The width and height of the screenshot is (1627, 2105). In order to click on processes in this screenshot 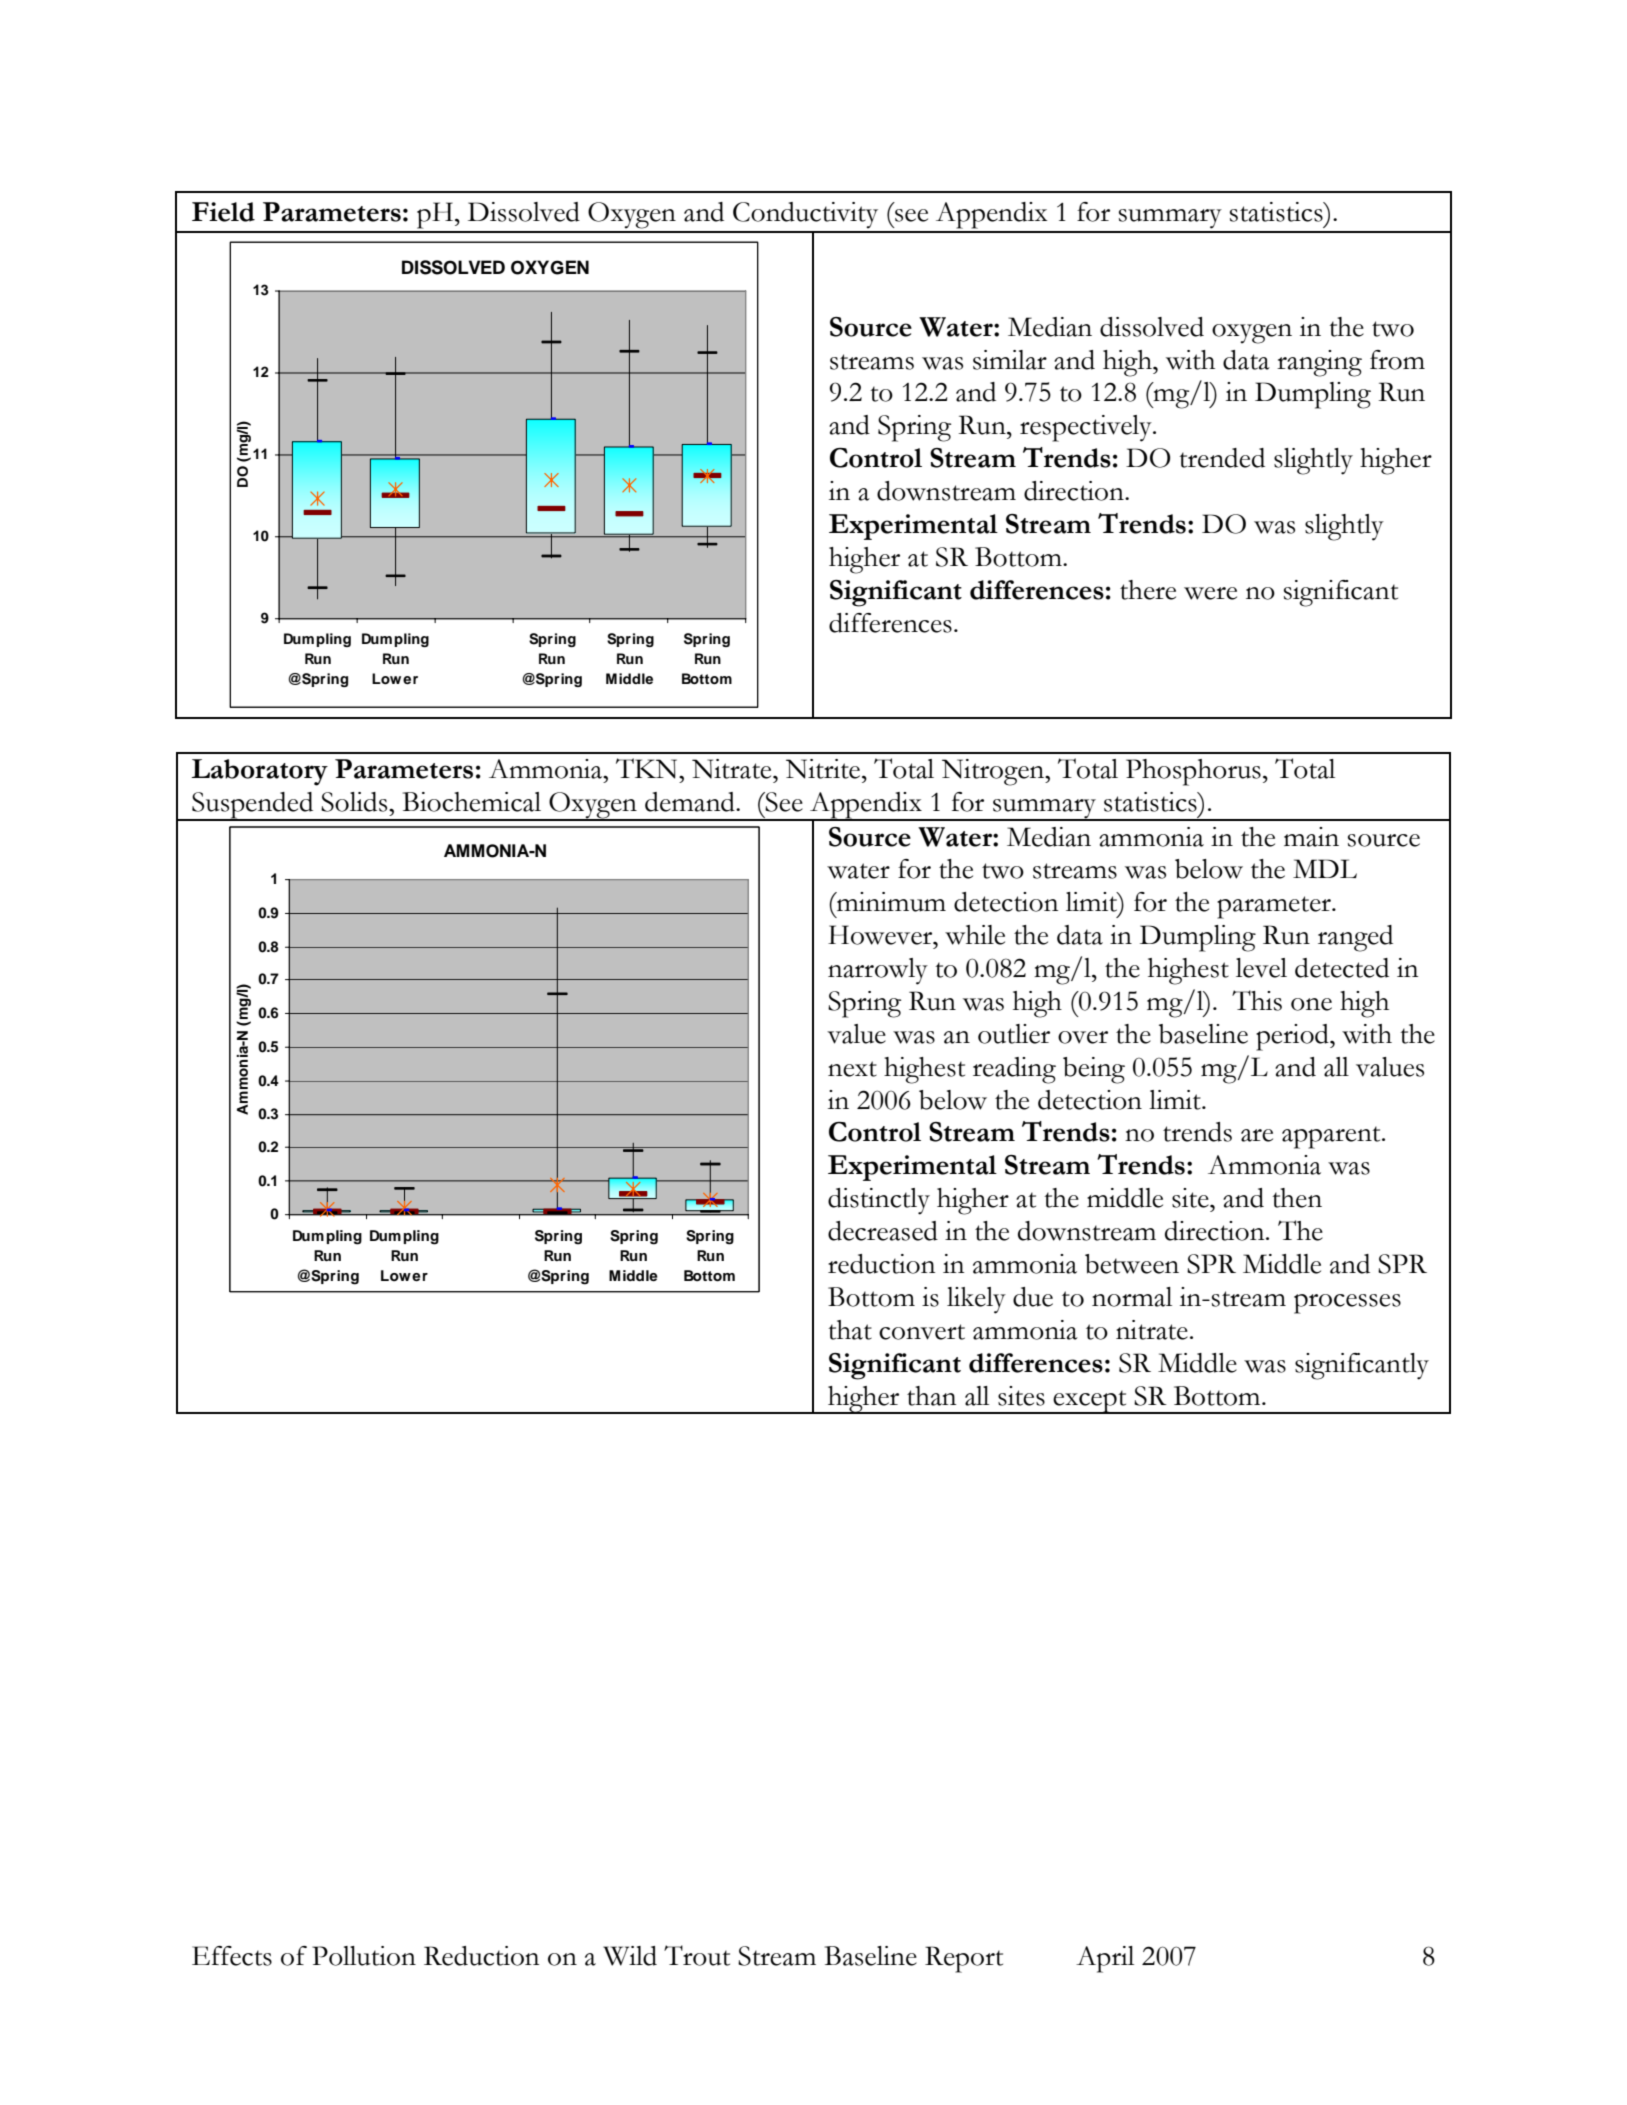, I will do `click(1347, 1304)`.
